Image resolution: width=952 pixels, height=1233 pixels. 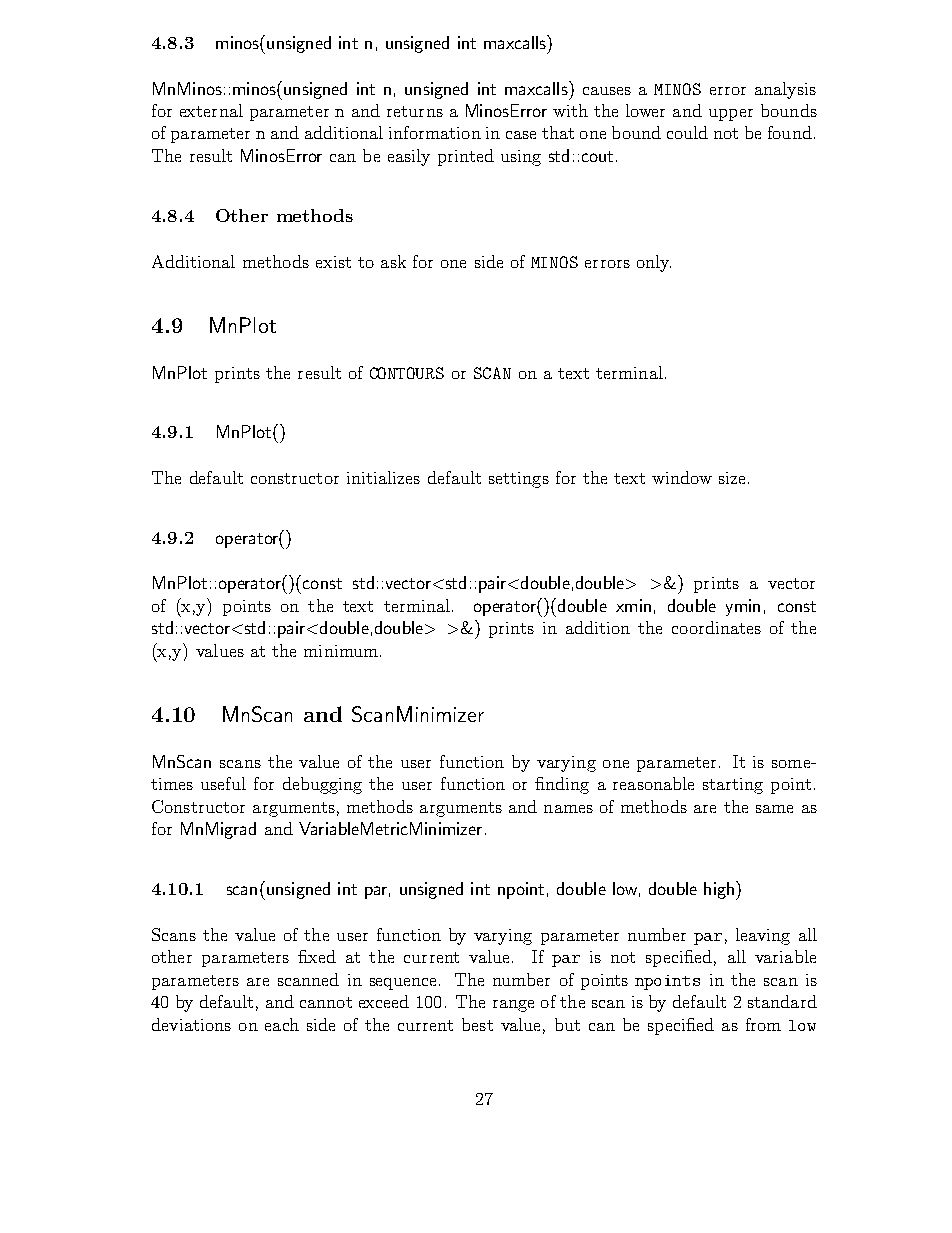 What do you see at coordinates (731, 115) in the screenshot?
I see `upper` at bounding box center [731, 115].
